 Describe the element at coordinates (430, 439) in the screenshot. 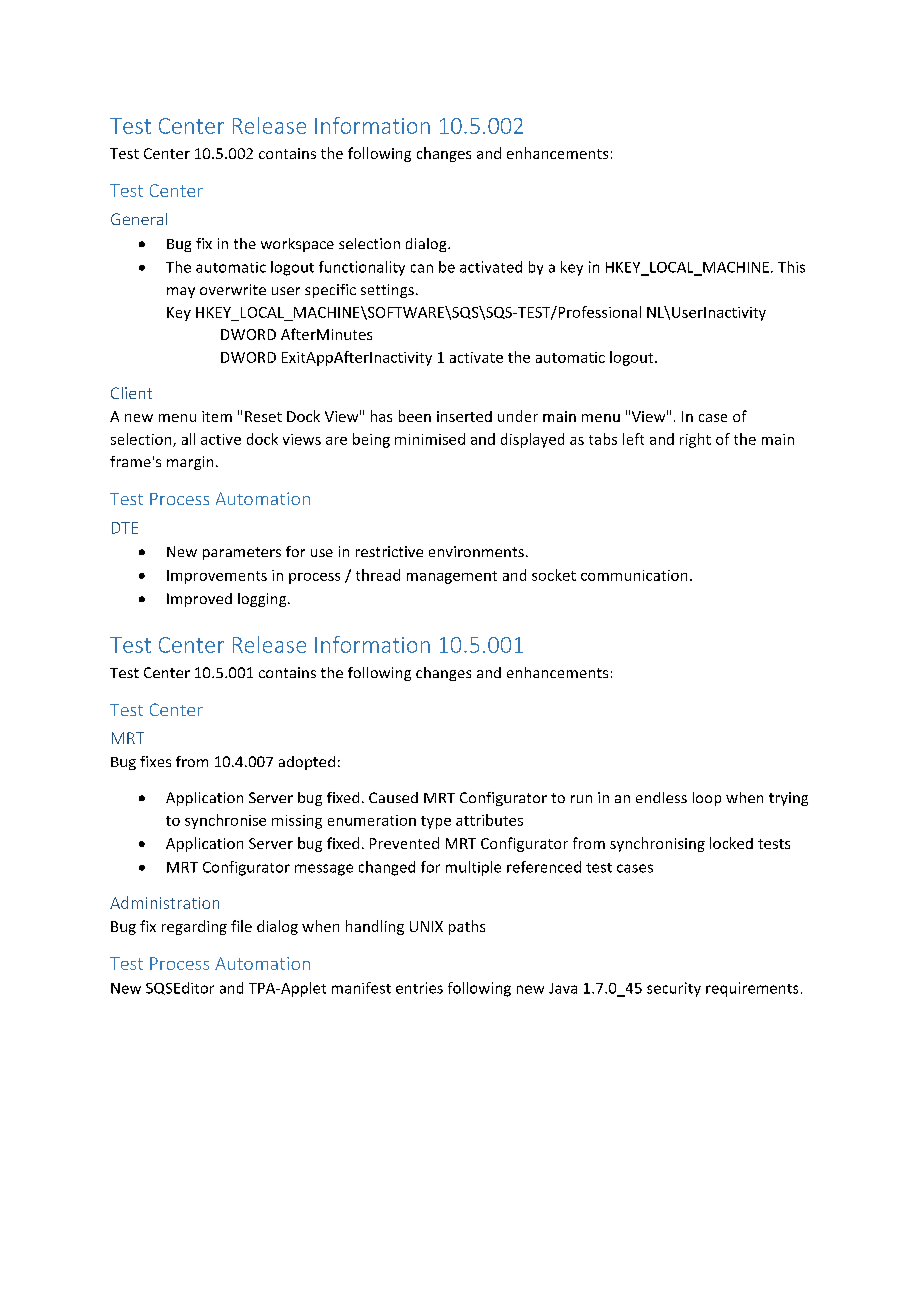

I see `minimised` at that location.
